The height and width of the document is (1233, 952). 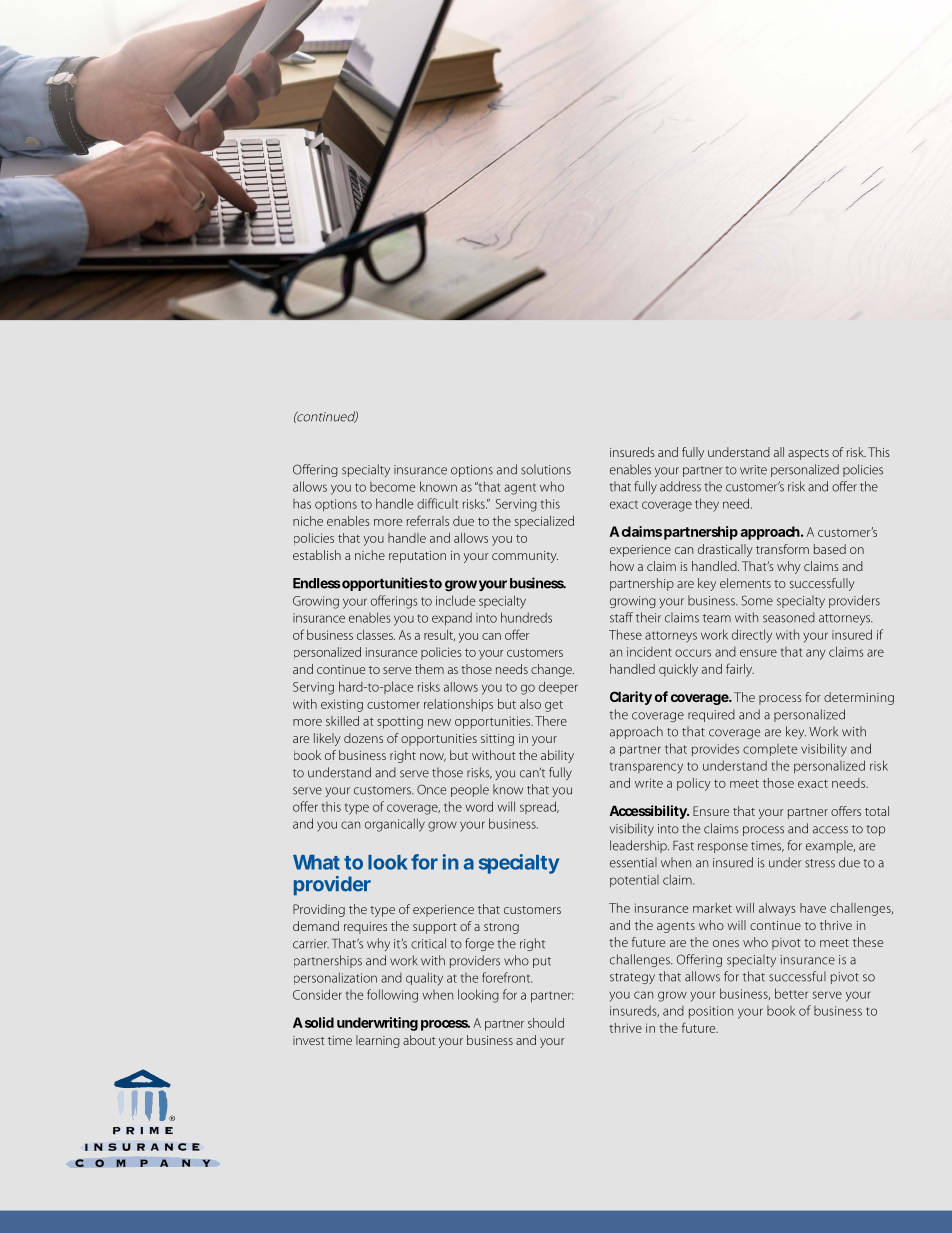 I want to click on any, so click(x=816, y=654).
